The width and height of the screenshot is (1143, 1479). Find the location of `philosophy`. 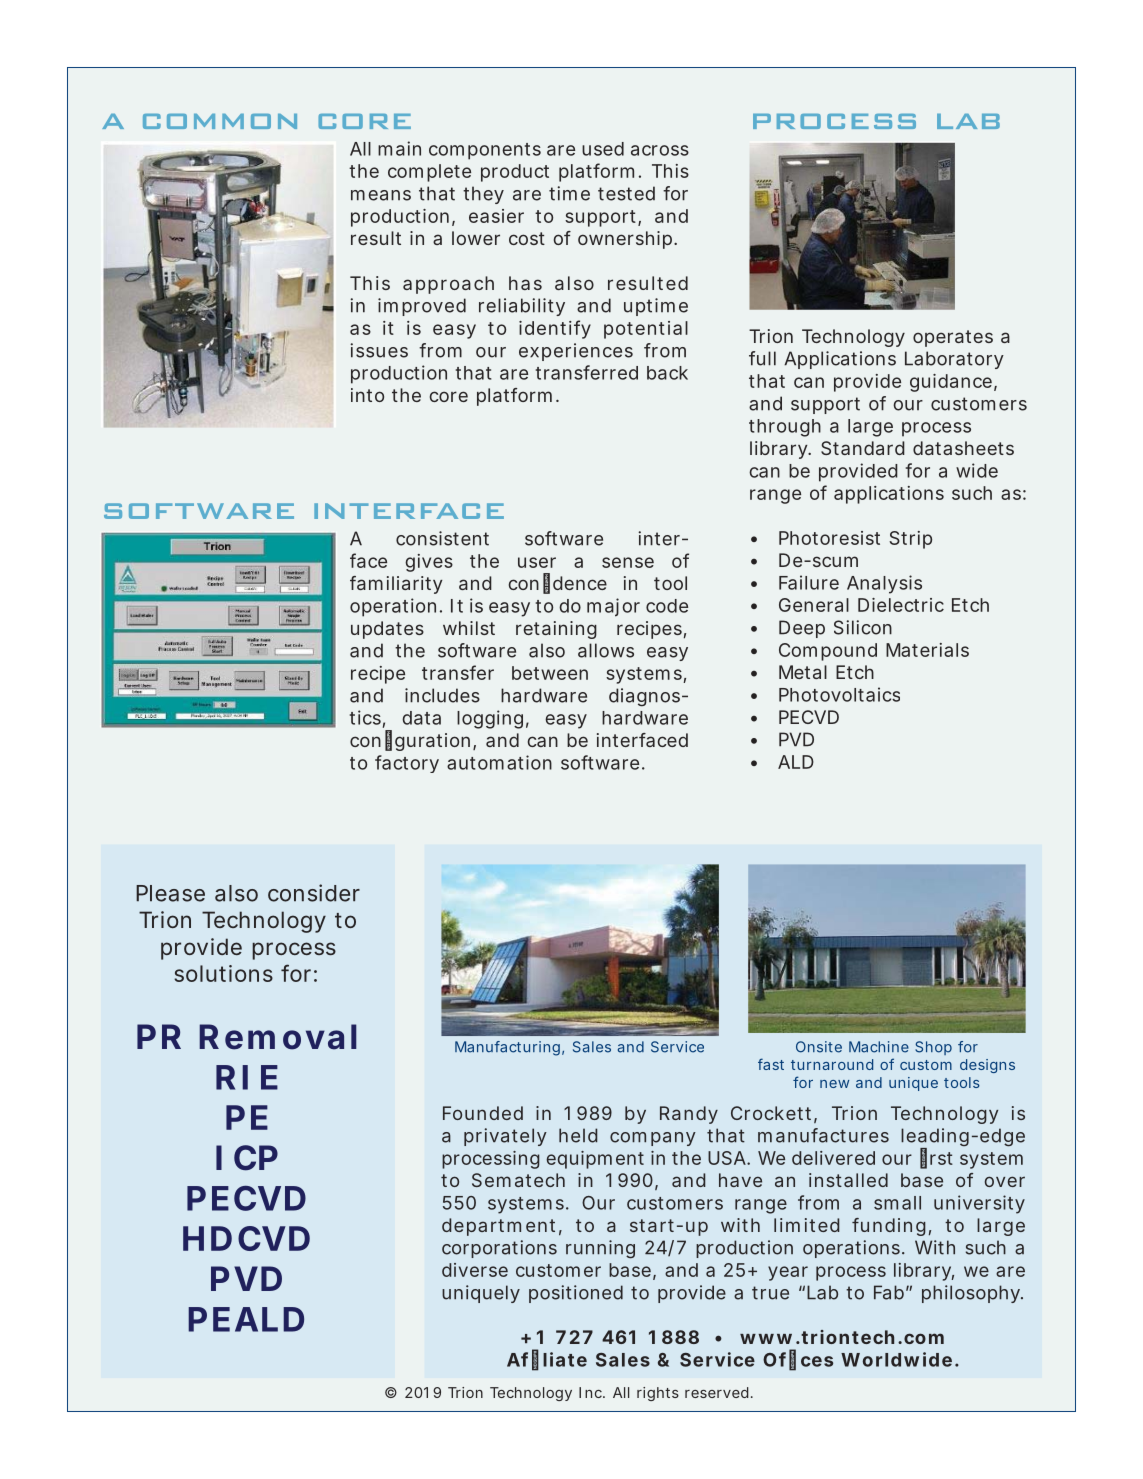

philosophy is located at coordinates (971, 1294).
